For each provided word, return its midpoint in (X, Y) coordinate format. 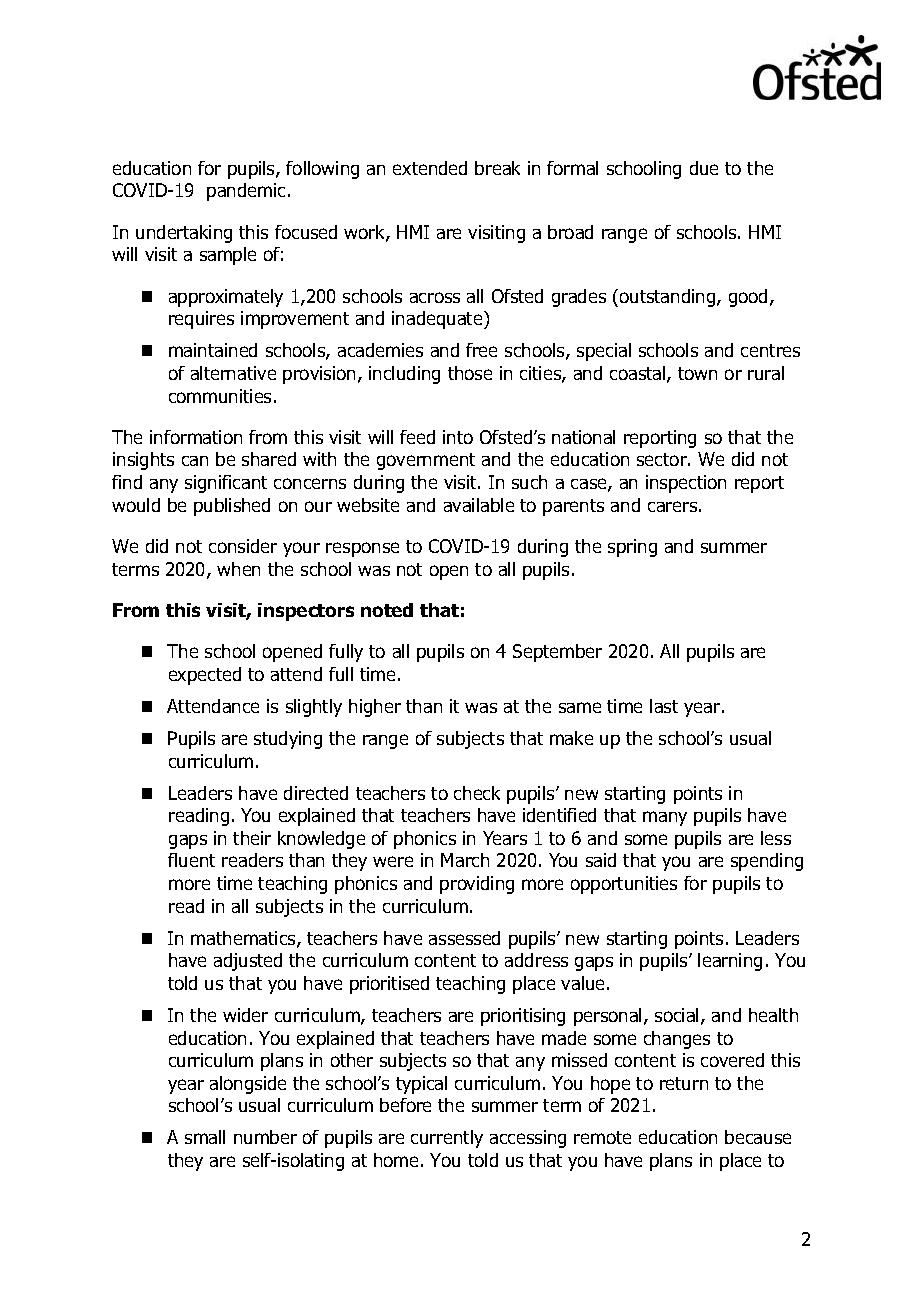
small (205, 1137)
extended (430, 168)
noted (387, 610)
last (664, 706)
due (704, 168)
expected (205, 676)
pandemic (246, 192)
